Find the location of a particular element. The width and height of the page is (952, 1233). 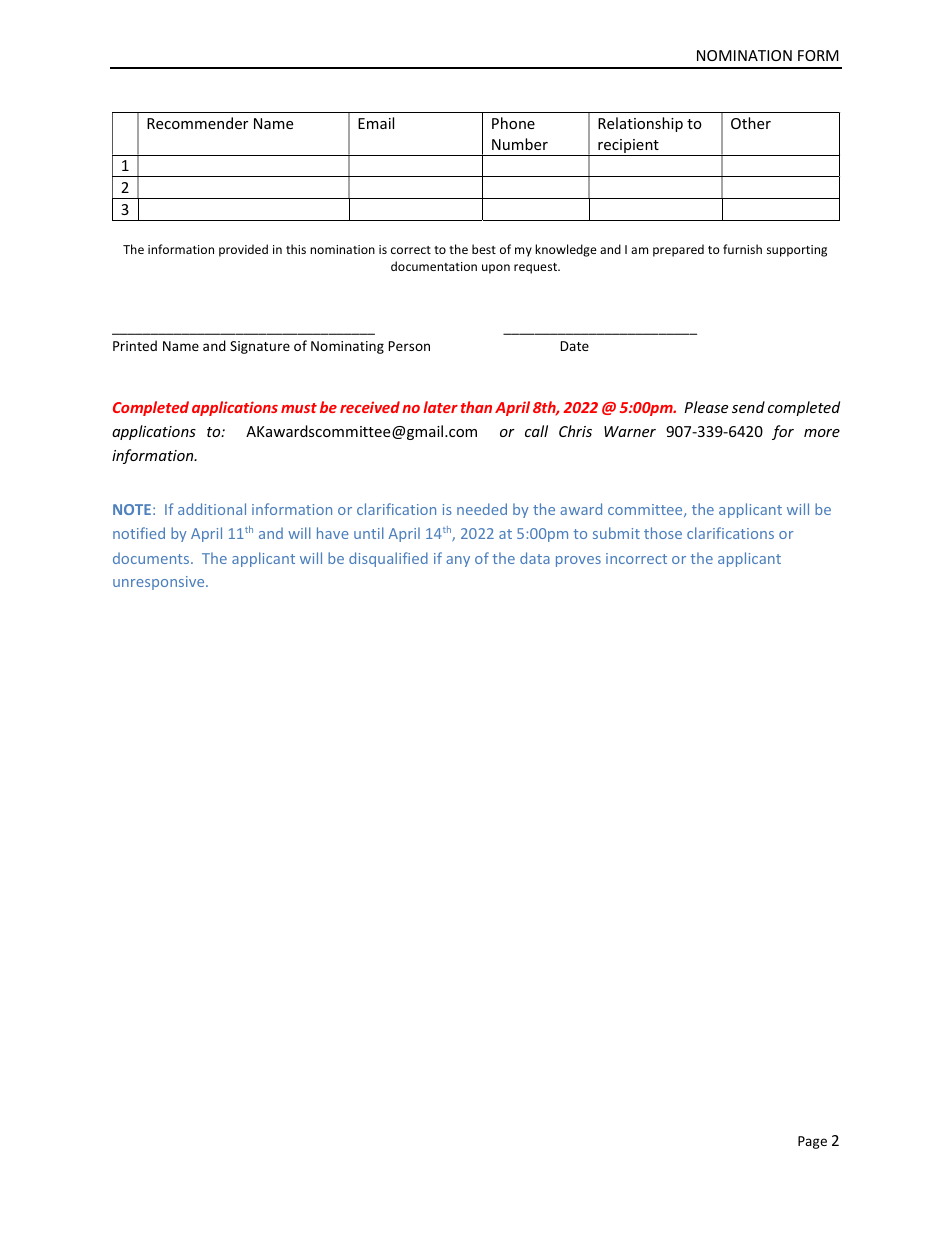

Number is located at coordinates (520, 144).
